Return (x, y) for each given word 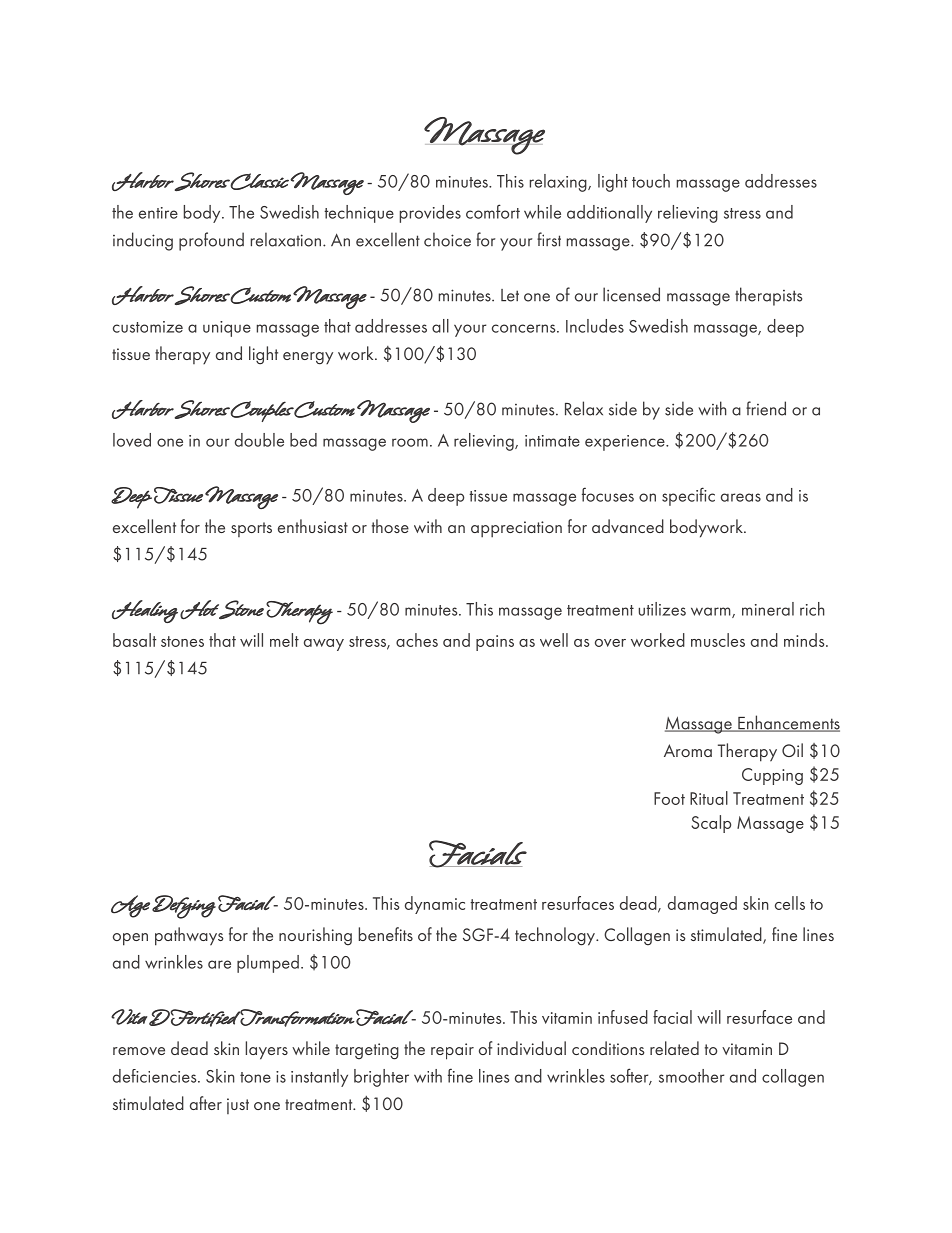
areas (741, 497)
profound (211, 241)
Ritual (709, 798)
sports (251, 529)
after (206, 1103)
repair (452, 1051)
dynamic (435, 905)
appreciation (516, 529)
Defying (184, 907)
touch (651, 181)
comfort (493, 211)
